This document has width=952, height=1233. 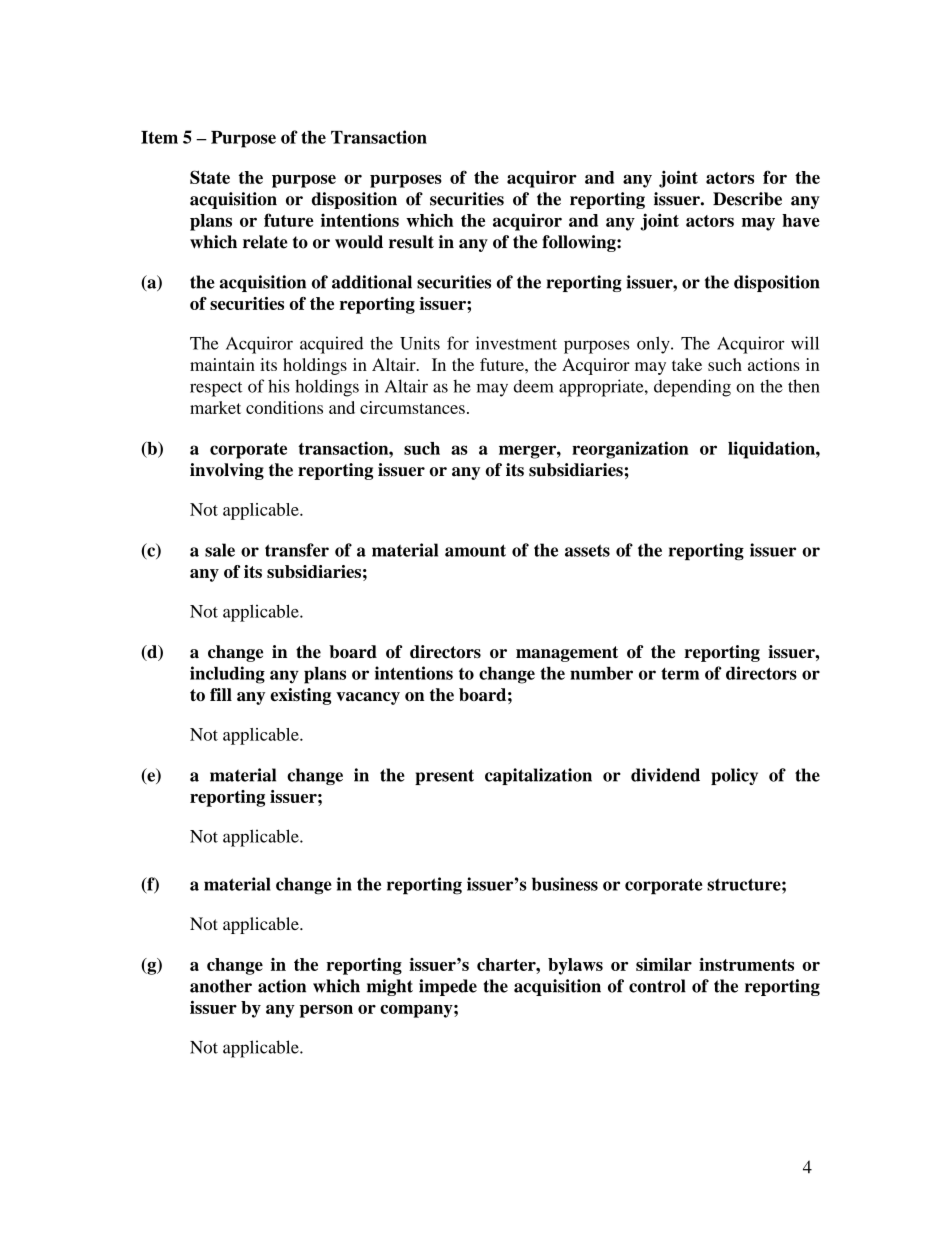 I want to click on result, so click(x=411, y=242).
